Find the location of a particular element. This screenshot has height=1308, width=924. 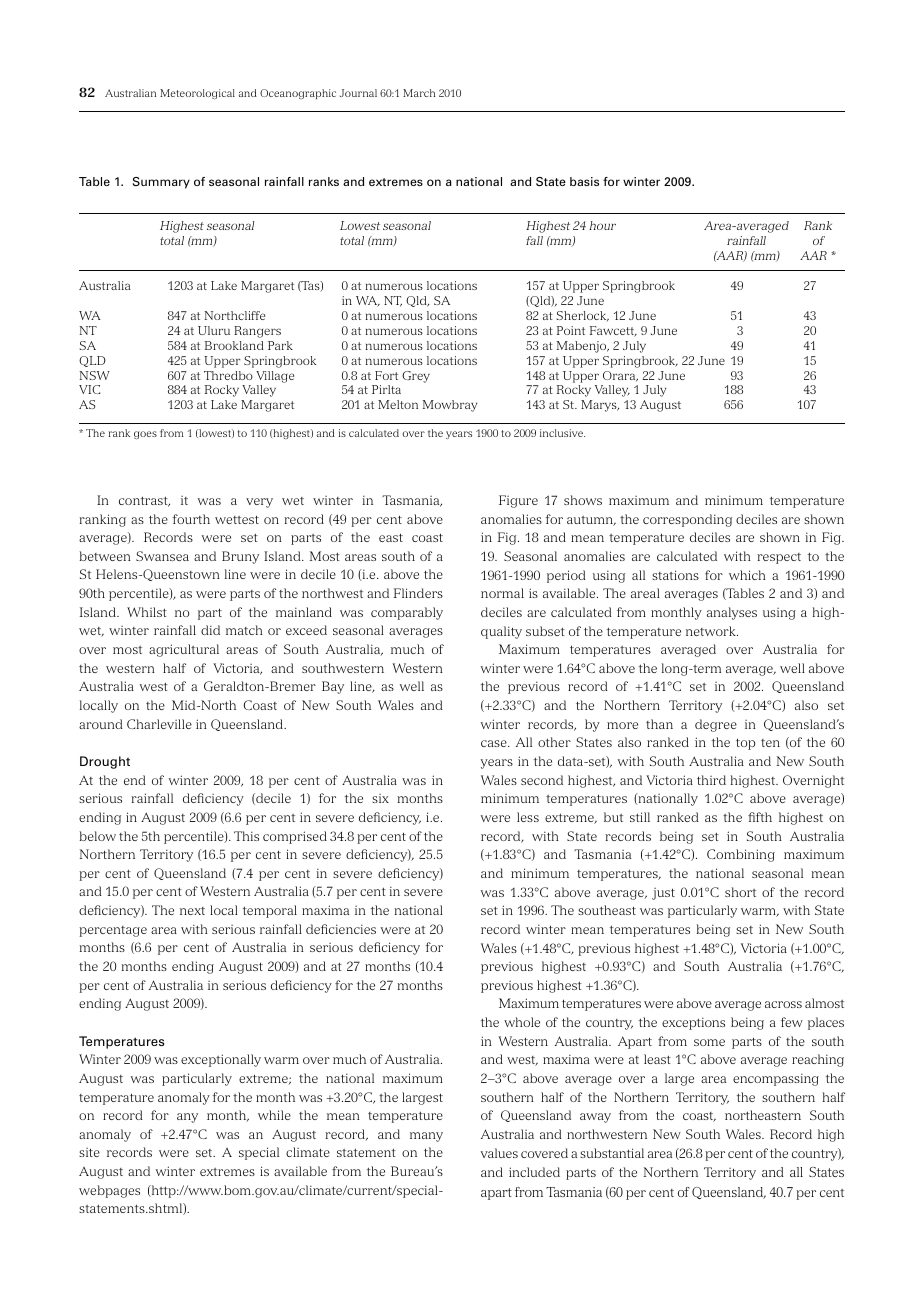

March is located at coordinates (419, 93).
